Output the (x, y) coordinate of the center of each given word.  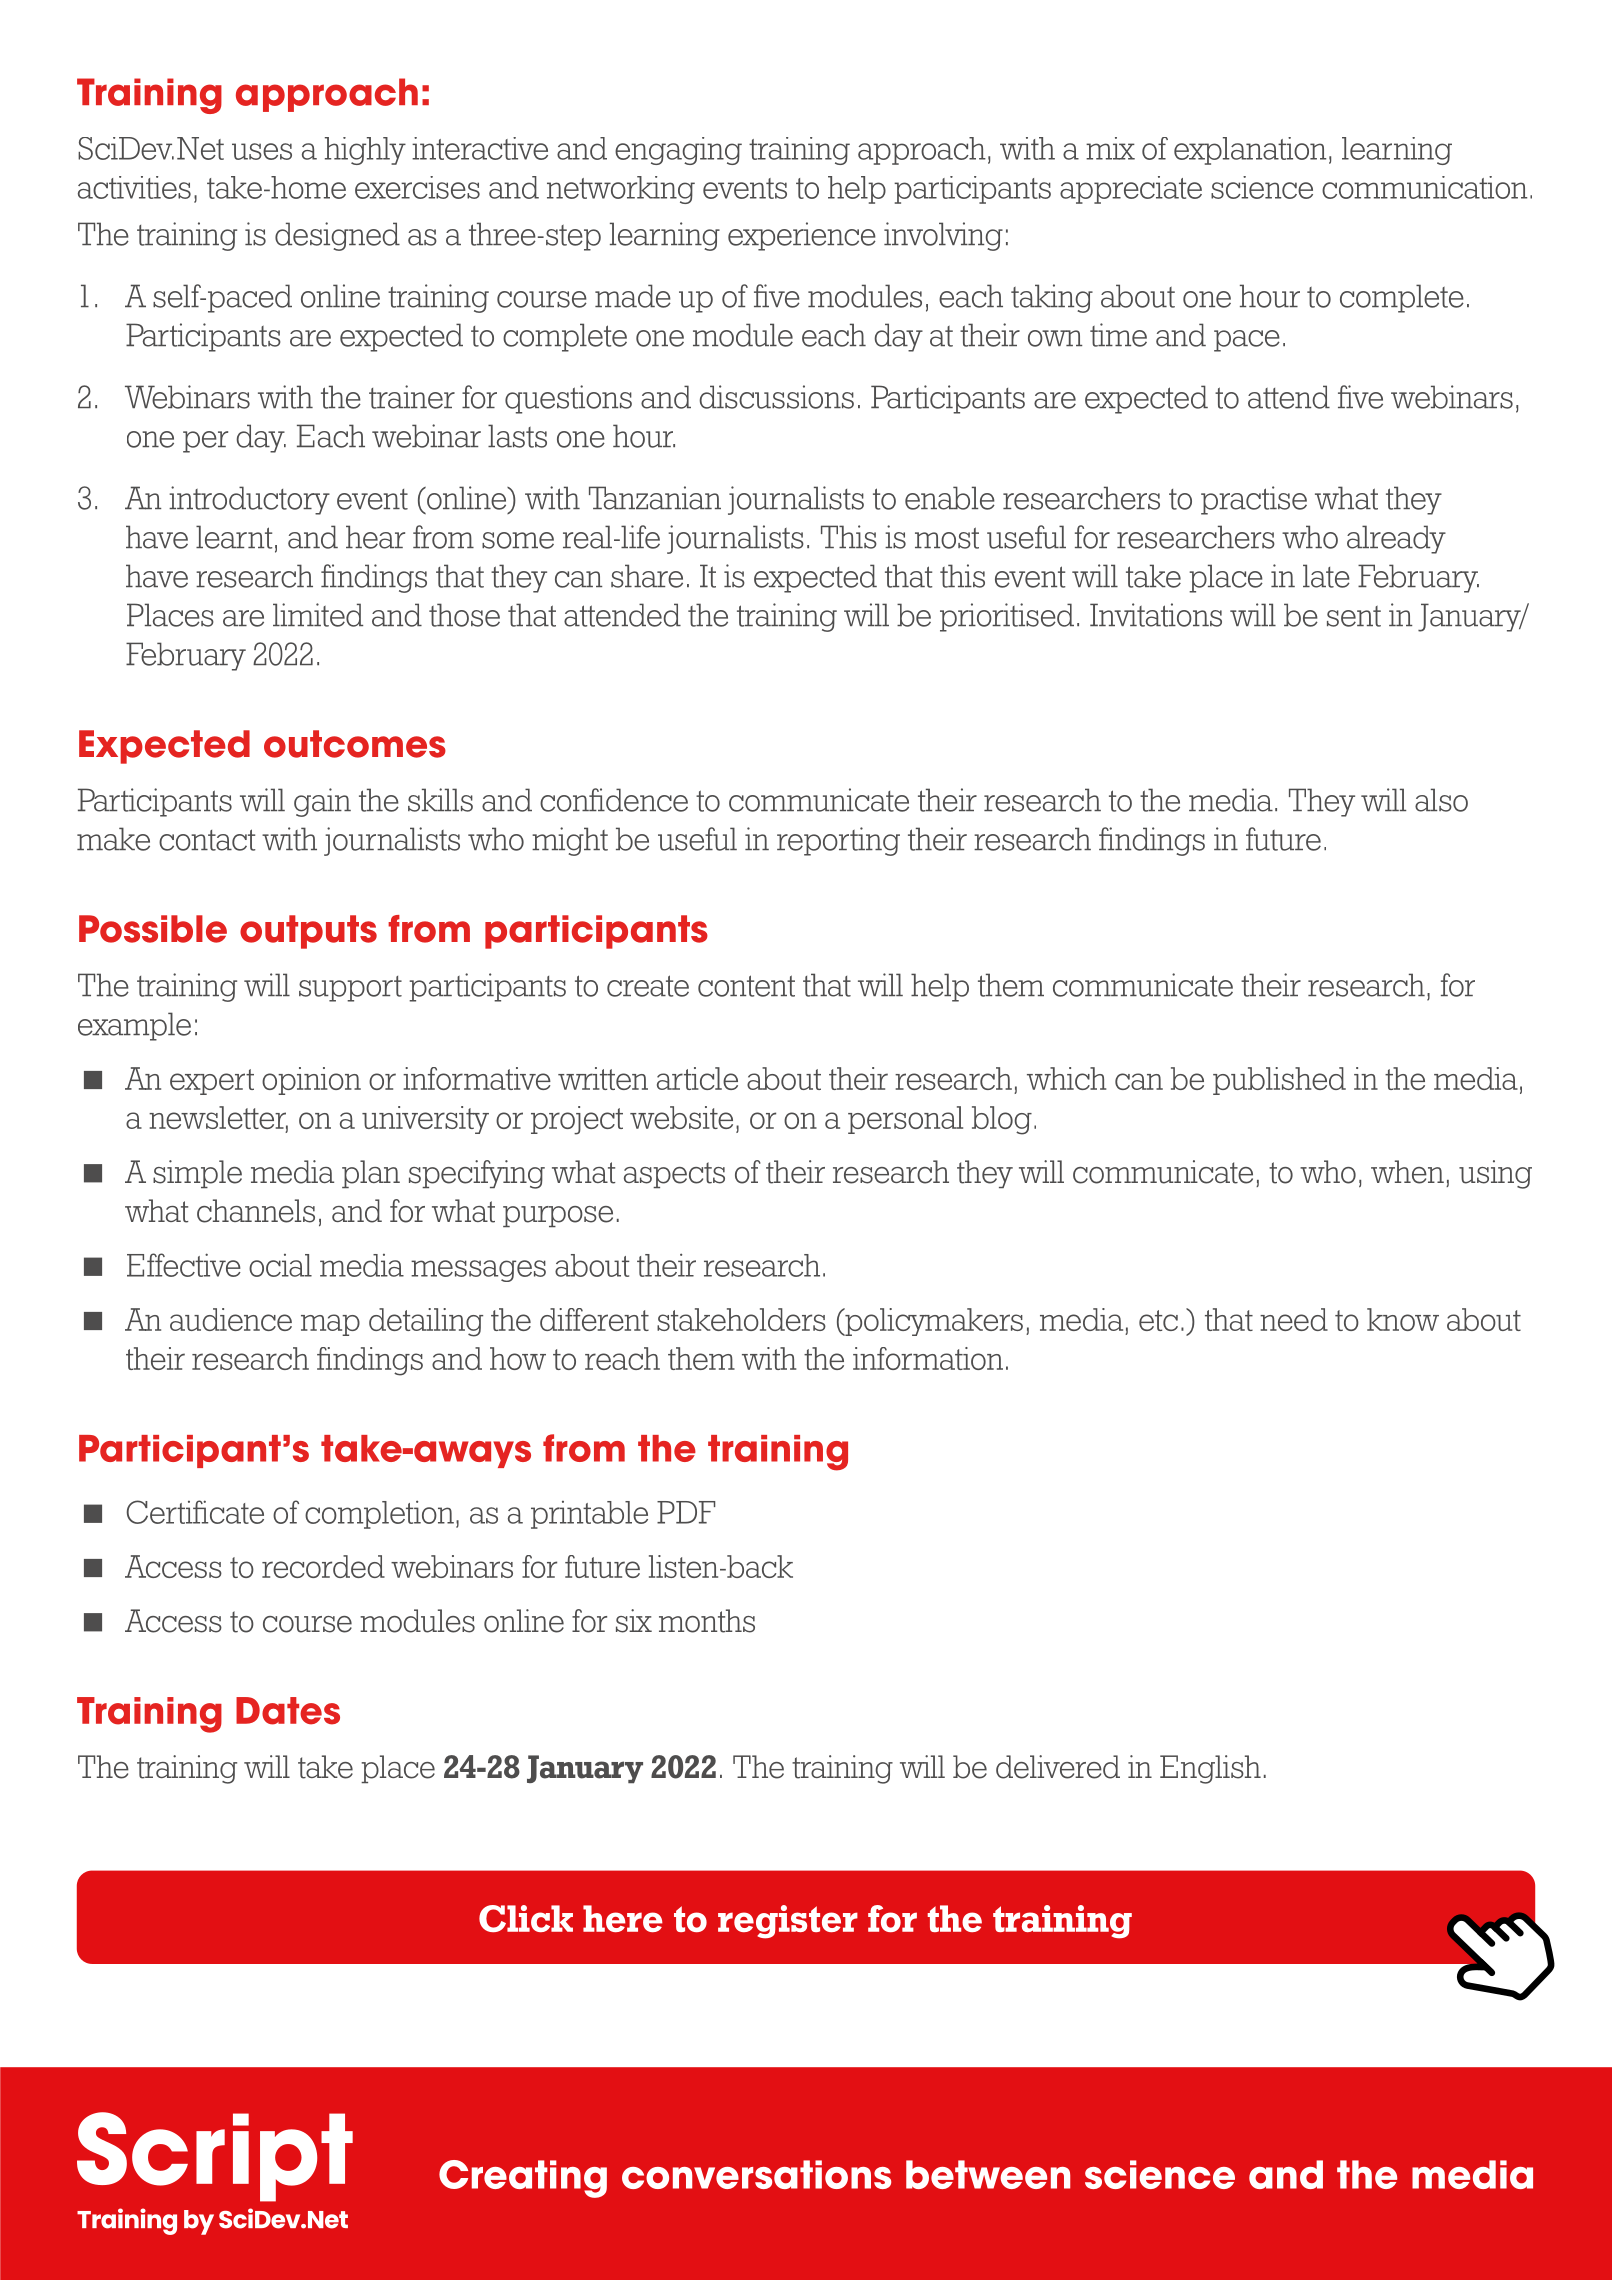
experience (802, 236)
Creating (523, 2179)
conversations (756, 2174)
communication (1424, 187)
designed (337, 236)
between (988, 2174)
